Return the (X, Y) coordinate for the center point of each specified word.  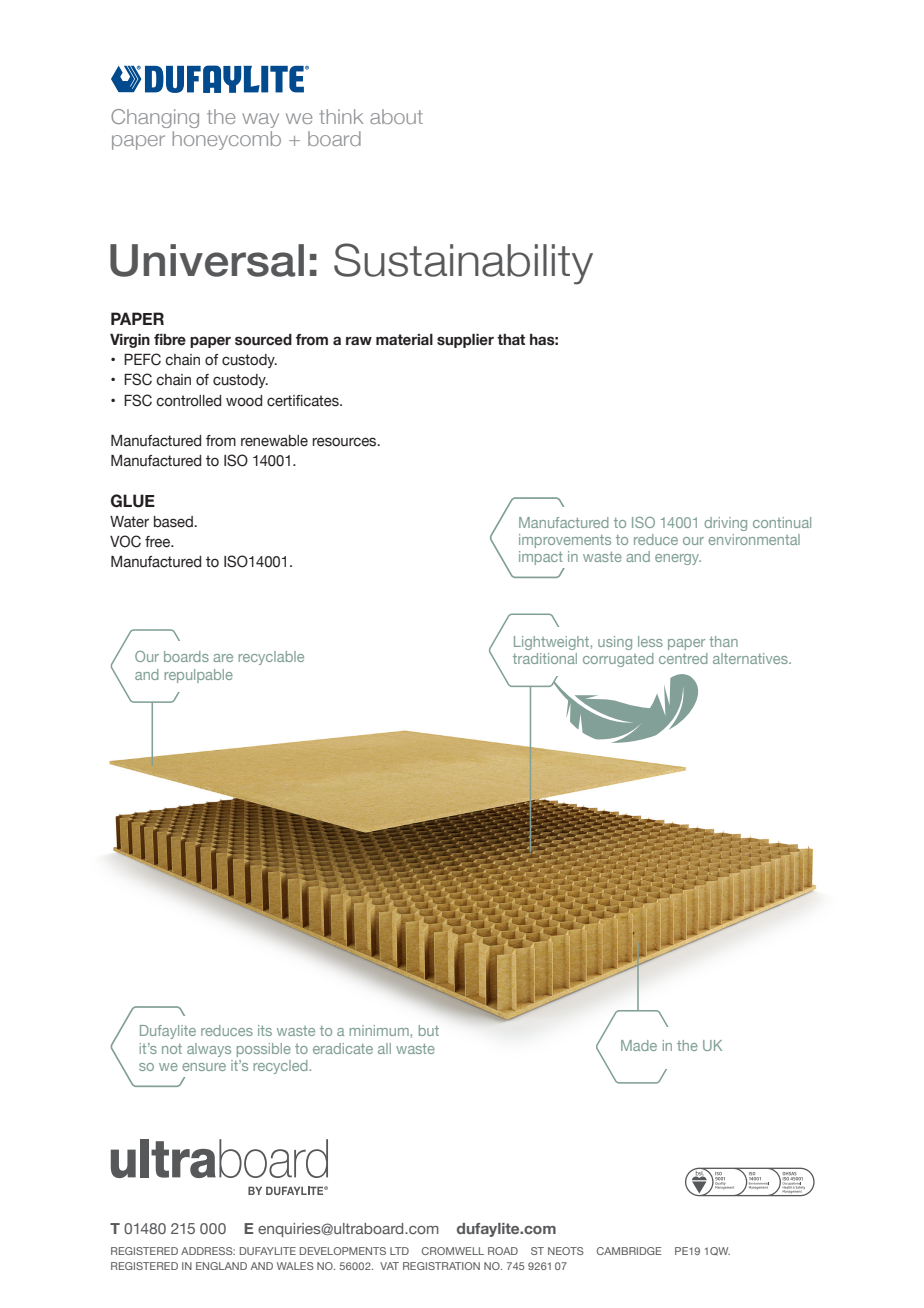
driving (725, 524)
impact (541, 558)
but (429, 1030)
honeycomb (227, 140)
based (174, 522)
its (265, 1030)
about (396, 116)
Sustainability (463, 264)
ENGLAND (221, 1266)
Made (639, 1045)
